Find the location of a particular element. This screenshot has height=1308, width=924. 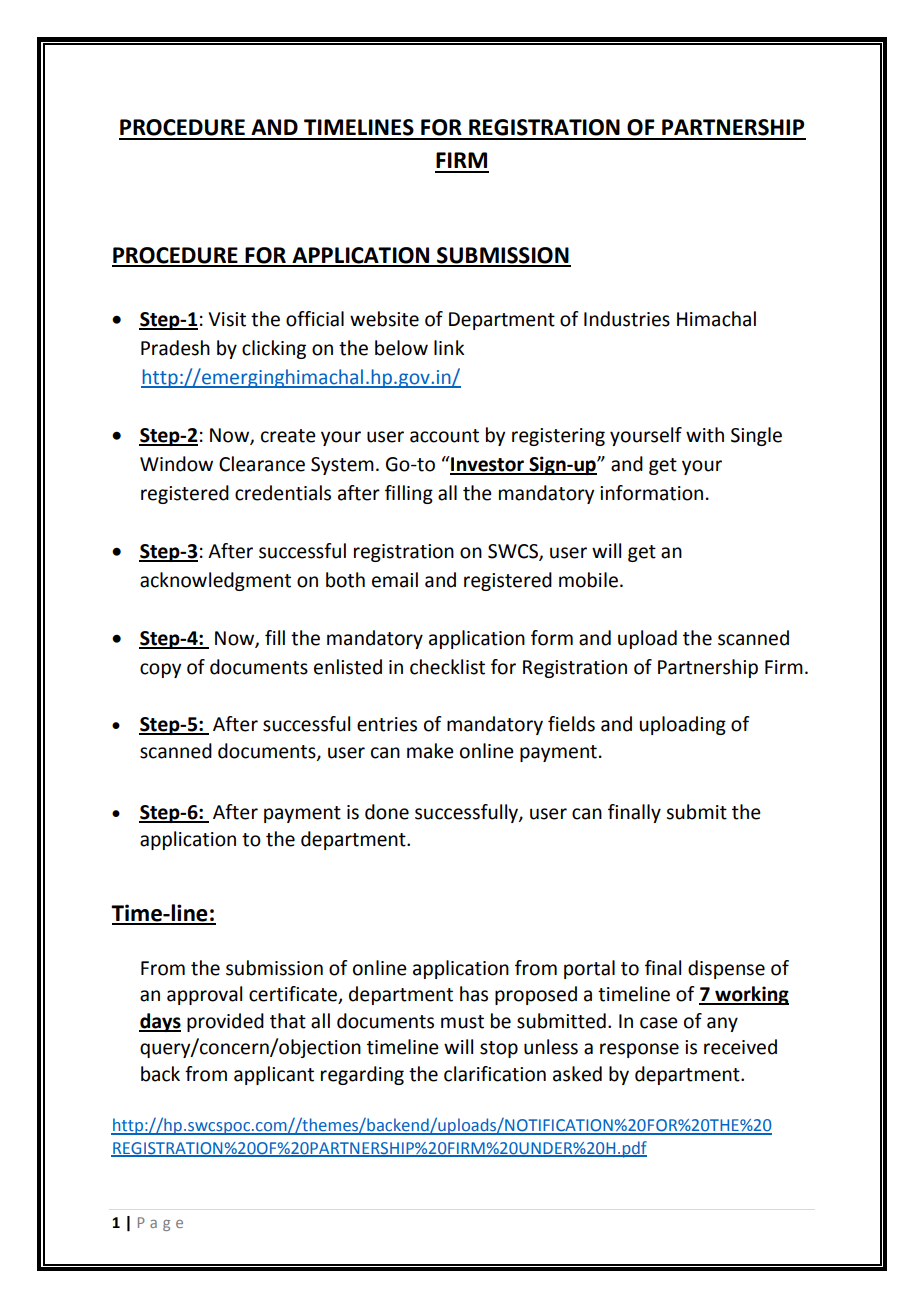

make is located at coordinates (430, 751).
